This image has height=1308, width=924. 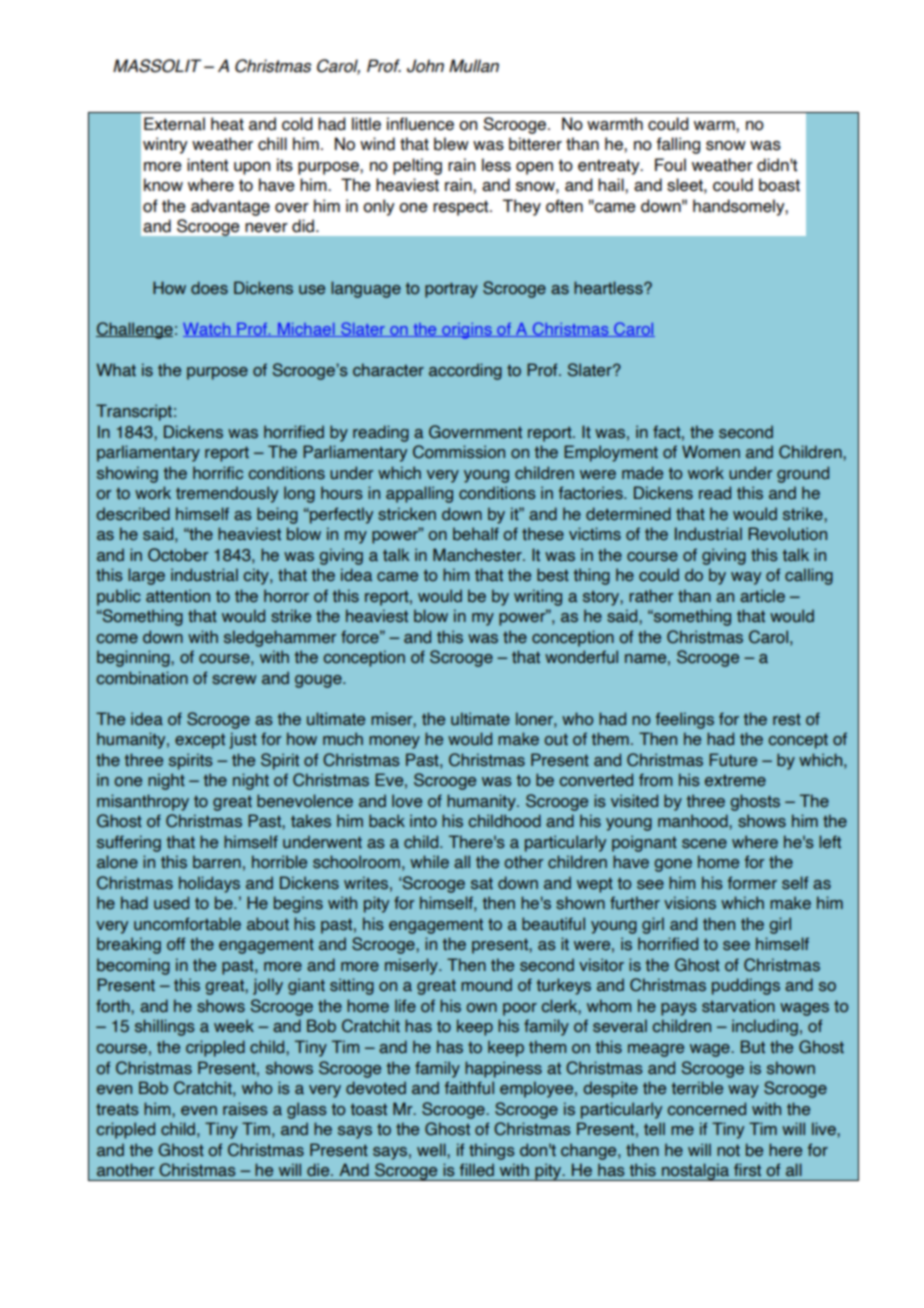 I want to click on External, so click(x=174, y=124).
